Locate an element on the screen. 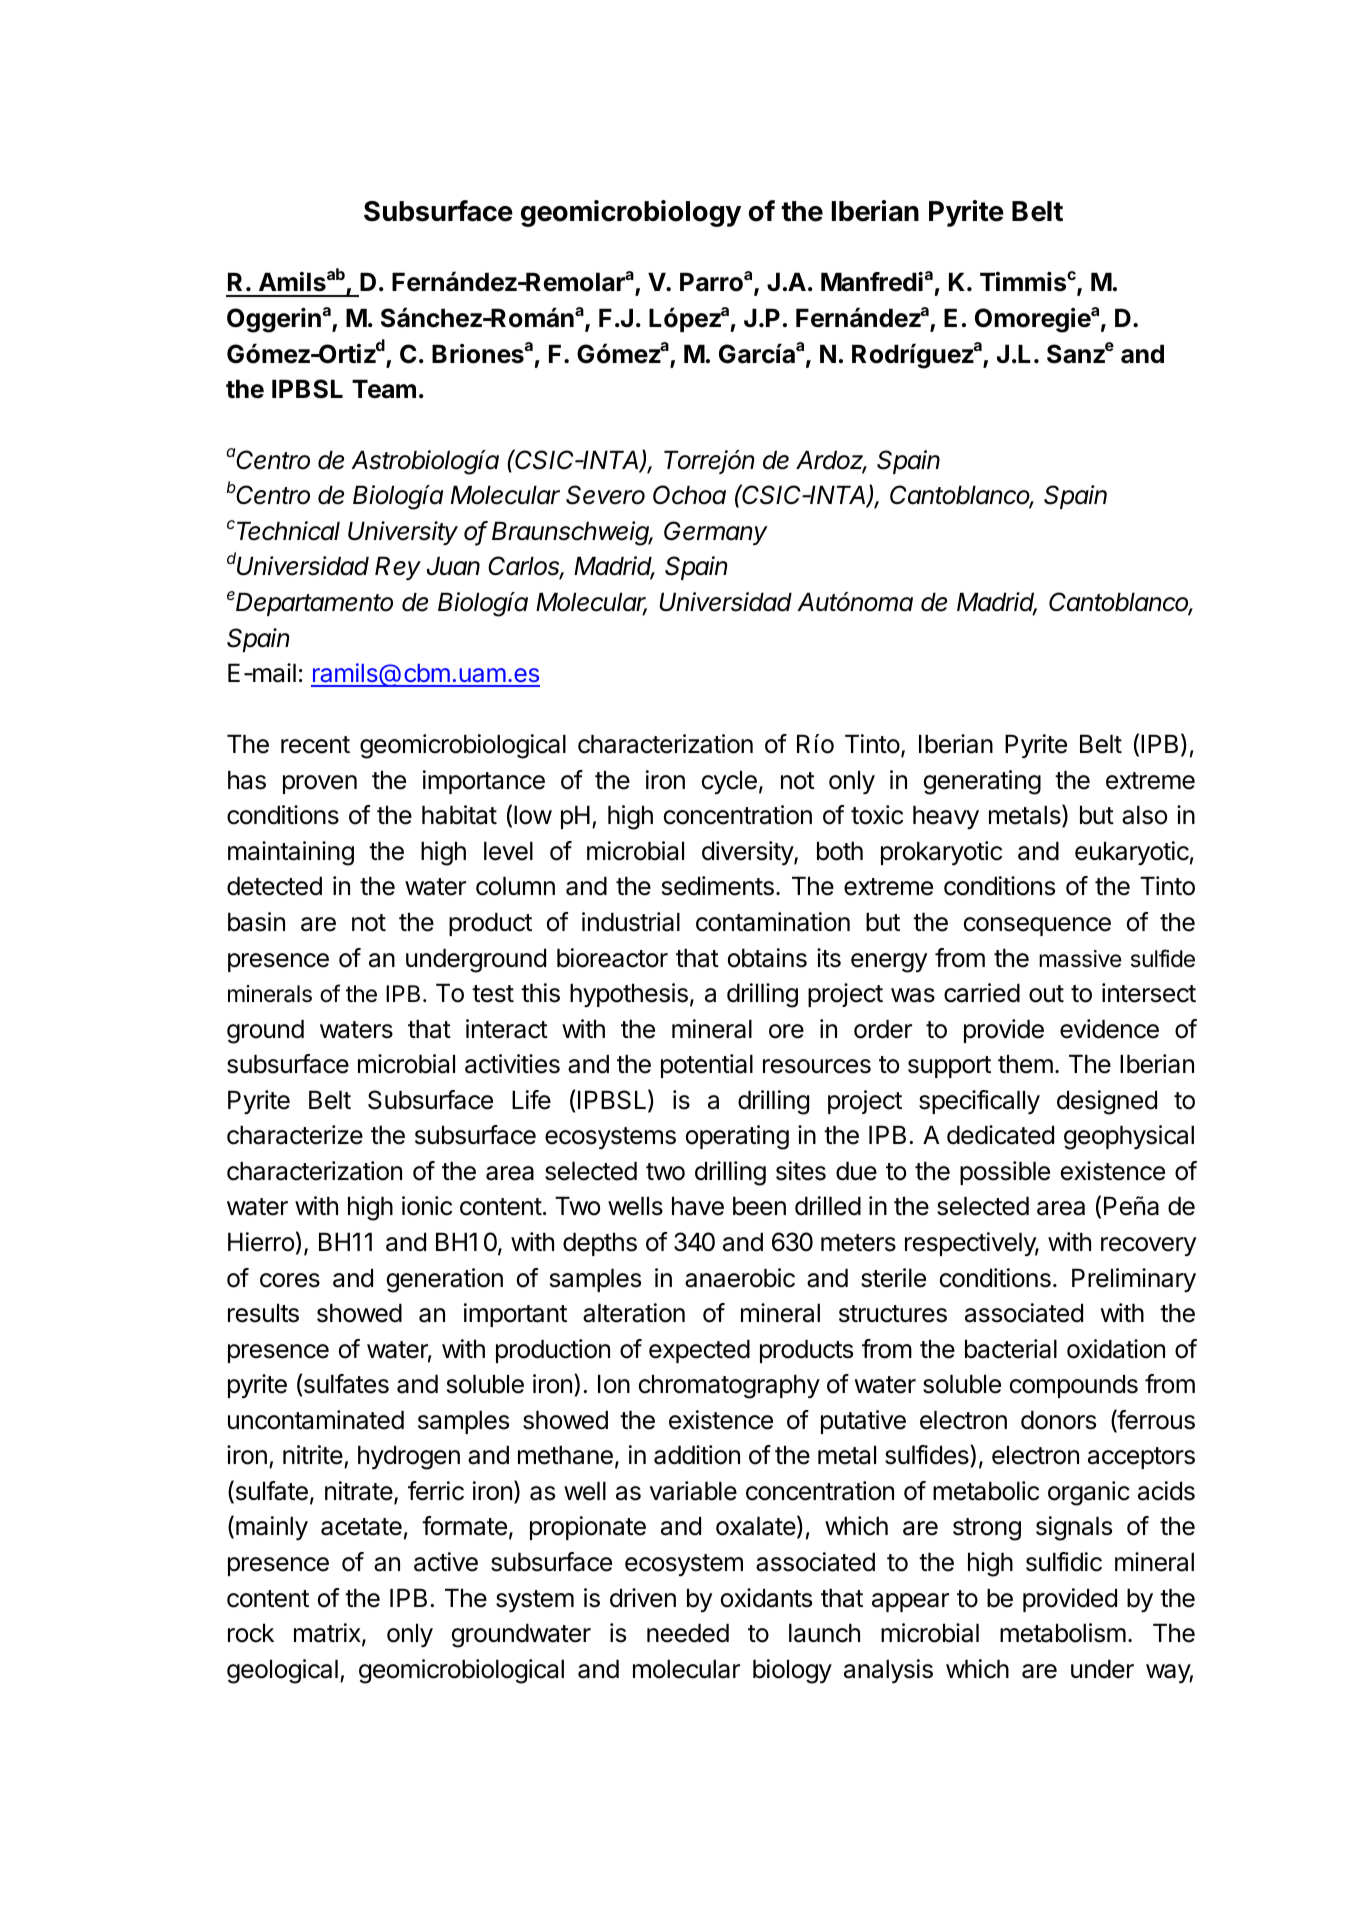  proven is located at coordinates (320, 784).
